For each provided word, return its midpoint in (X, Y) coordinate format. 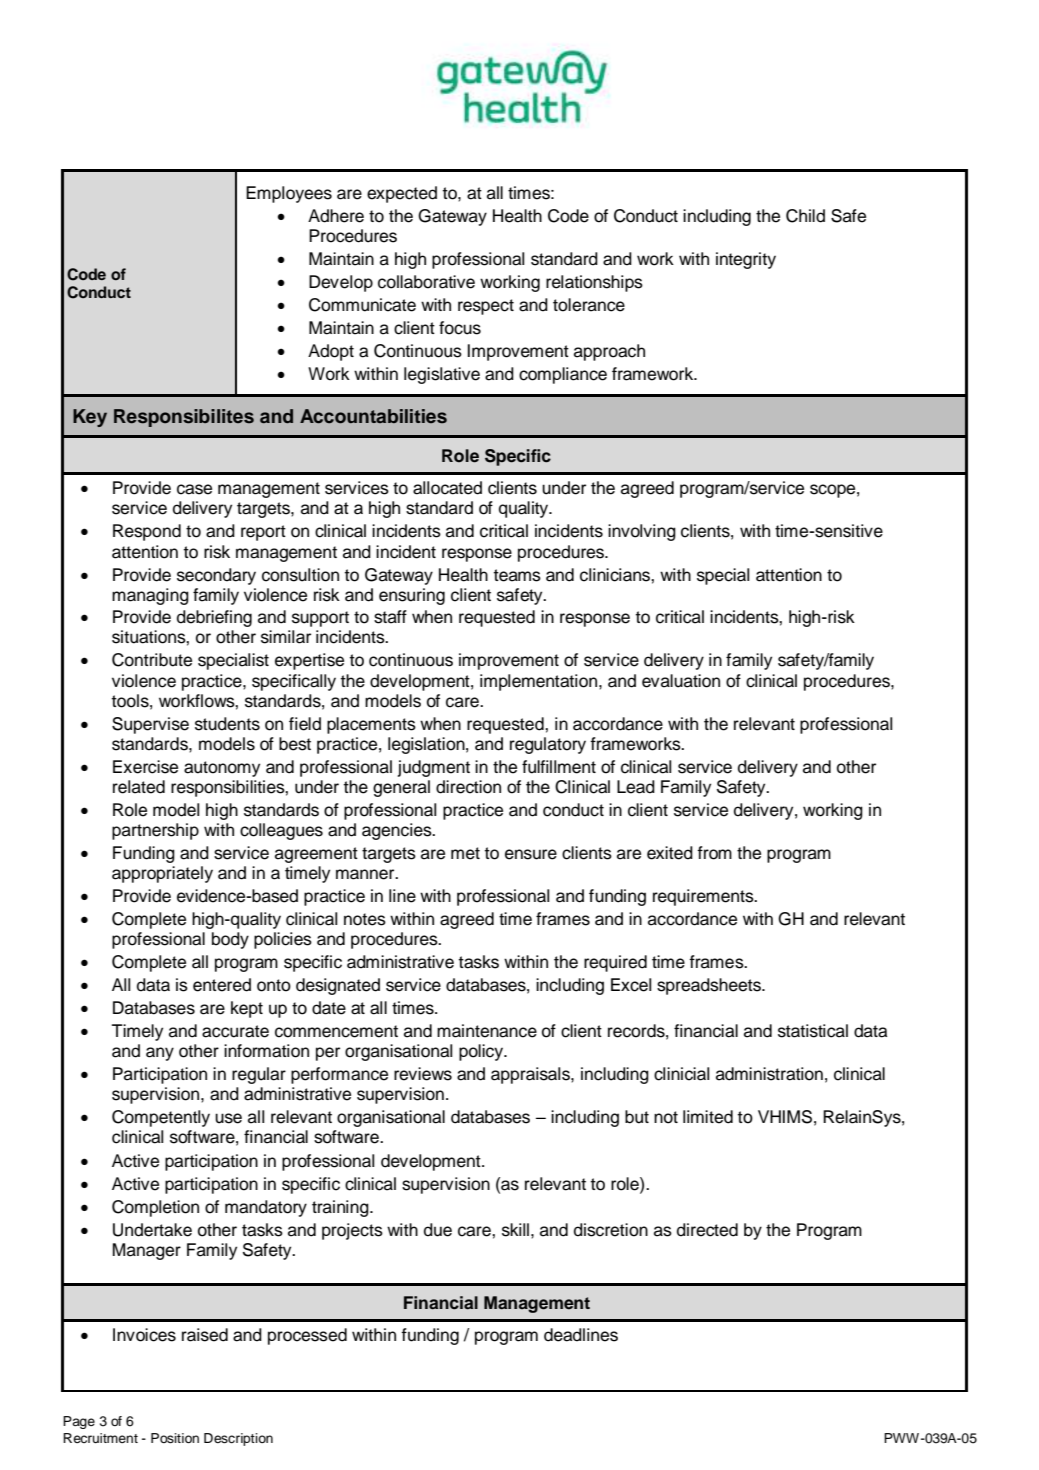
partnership (155, 831)
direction (468, 787)
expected (402, 194)
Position (175, 1438)
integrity (746, 260)
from (714, 853)
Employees (289, 194)
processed (307, 1336)
